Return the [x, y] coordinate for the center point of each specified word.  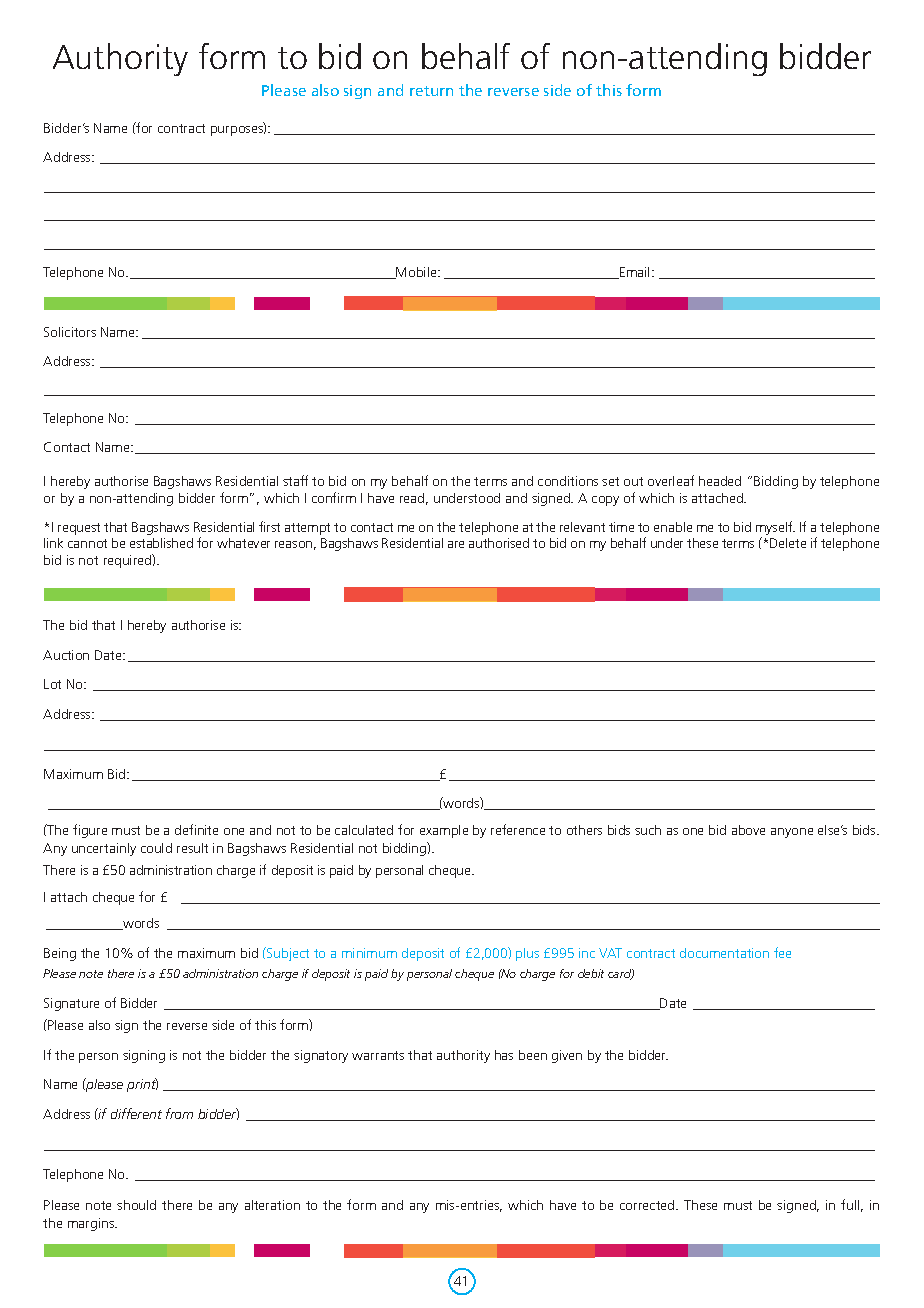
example [444, 831]
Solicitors [70, 332]
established [161, 543]
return [431, 91]
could [156, 848]
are [456, 544]
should [136, 1205]
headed [720, 481]
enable [673, 527]
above [748, 830]
